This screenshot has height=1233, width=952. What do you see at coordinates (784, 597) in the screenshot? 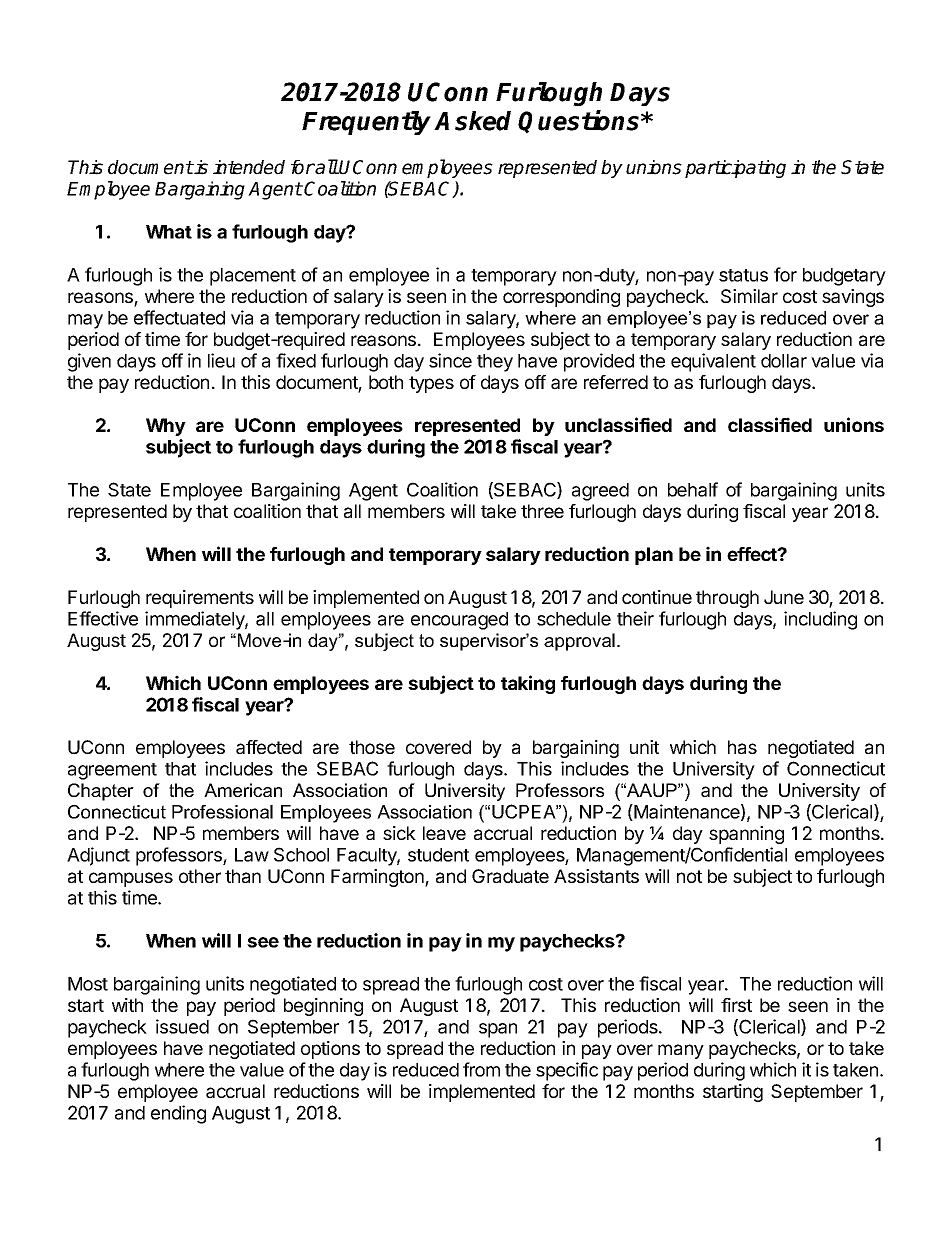
I see `June` at bounding box center [784, 597].
